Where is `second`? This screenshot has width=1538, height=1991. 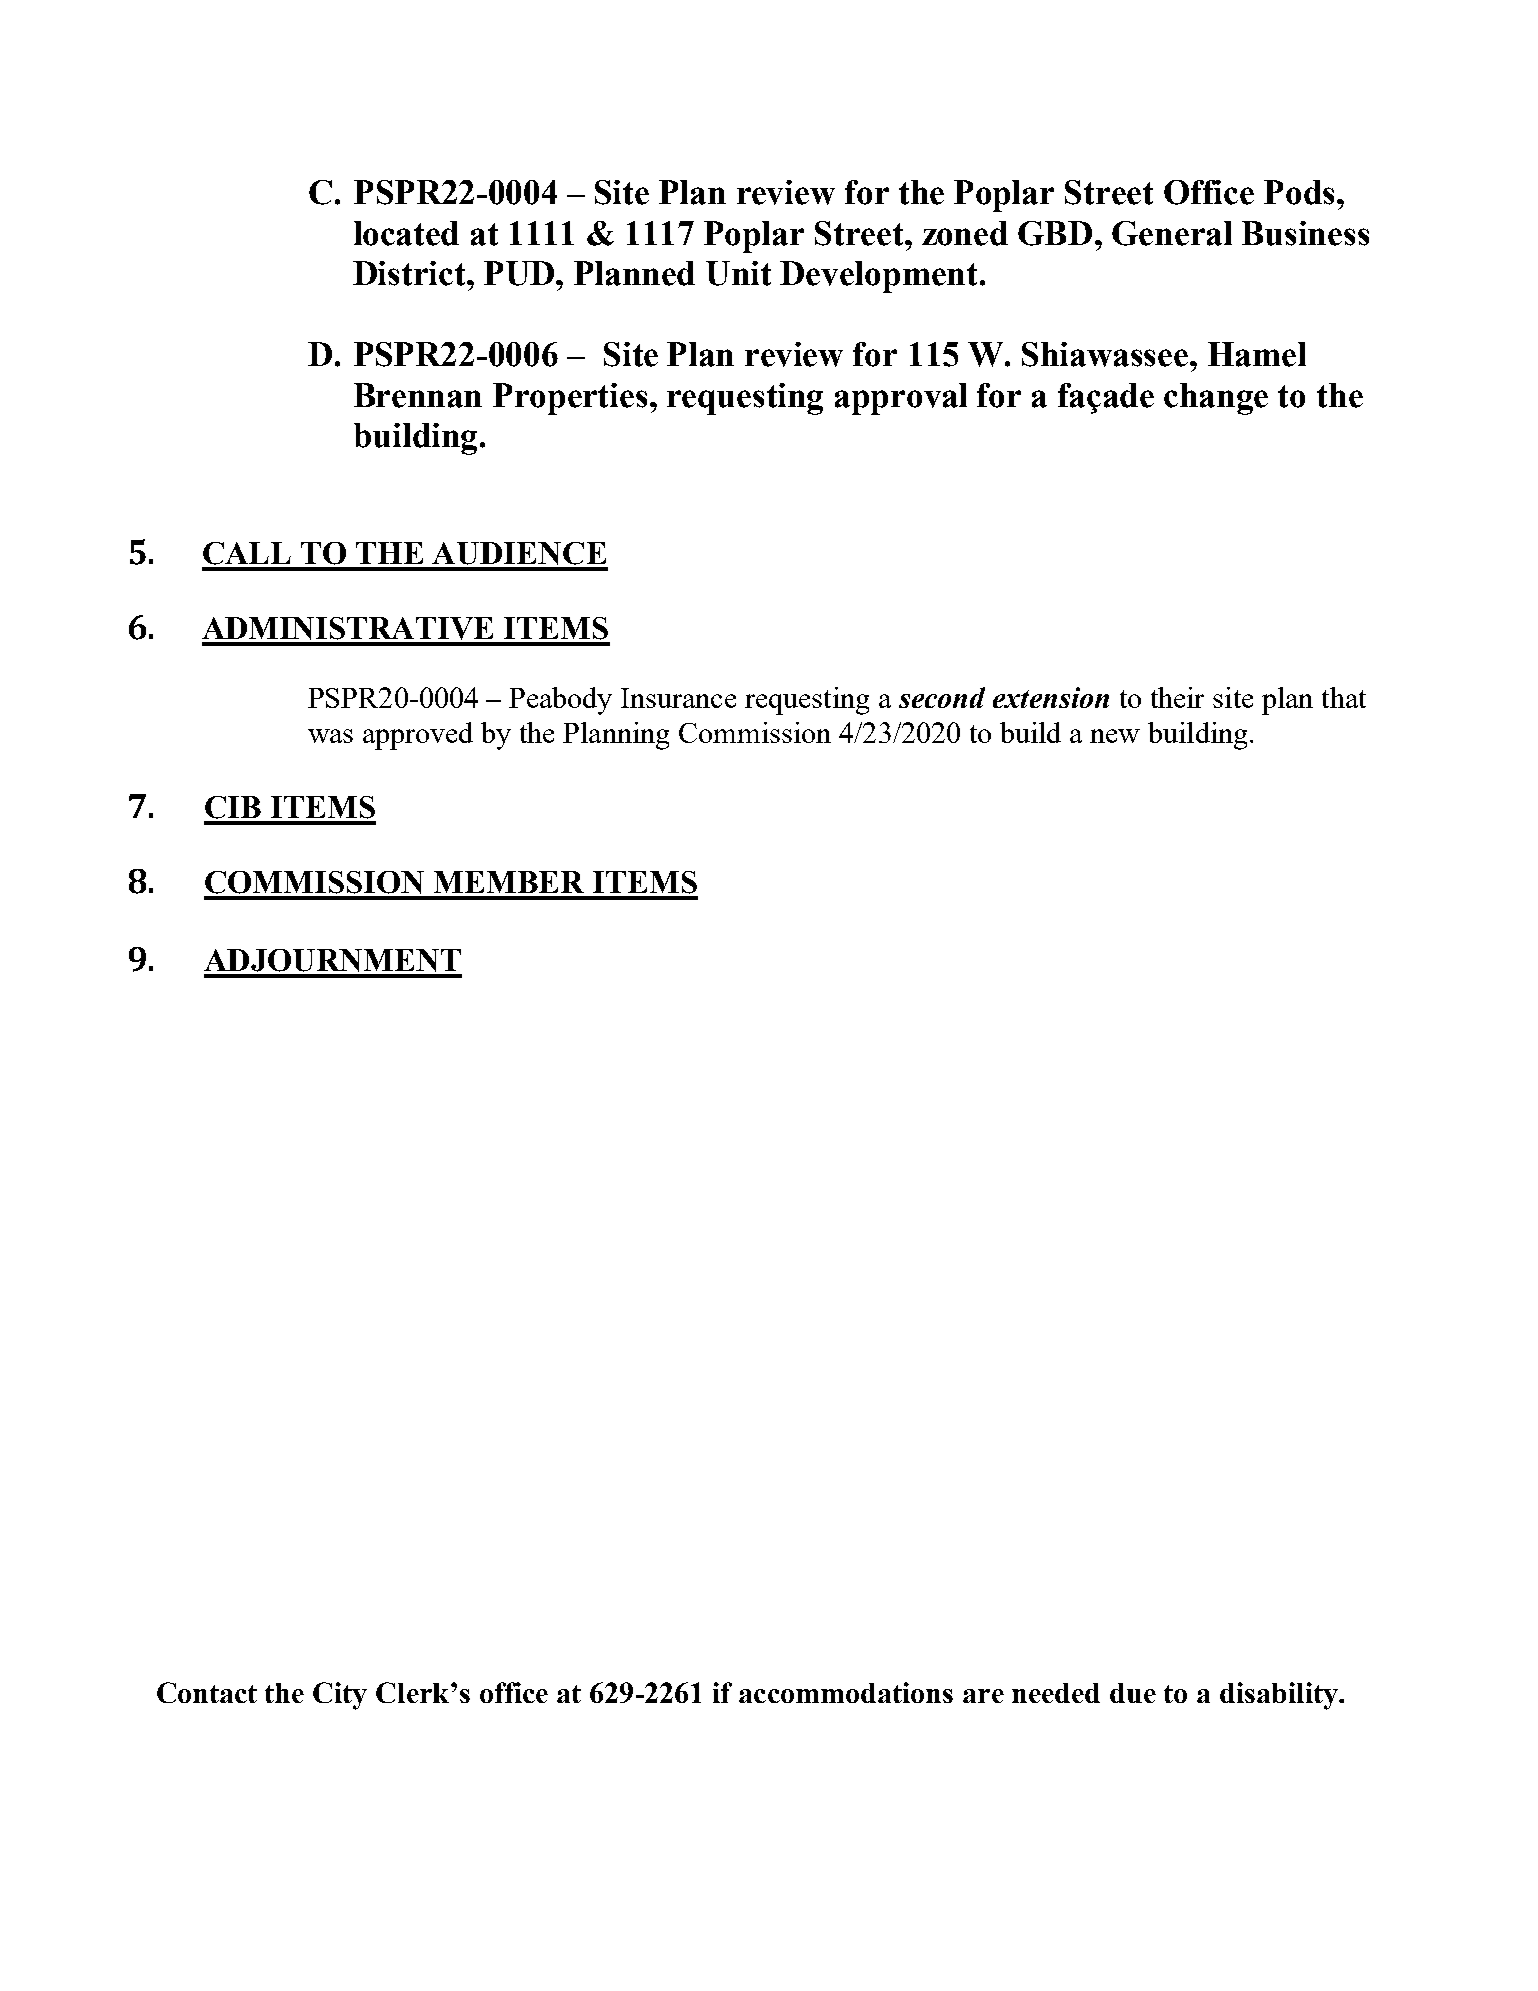 second is located at coordinates (942, 697).
